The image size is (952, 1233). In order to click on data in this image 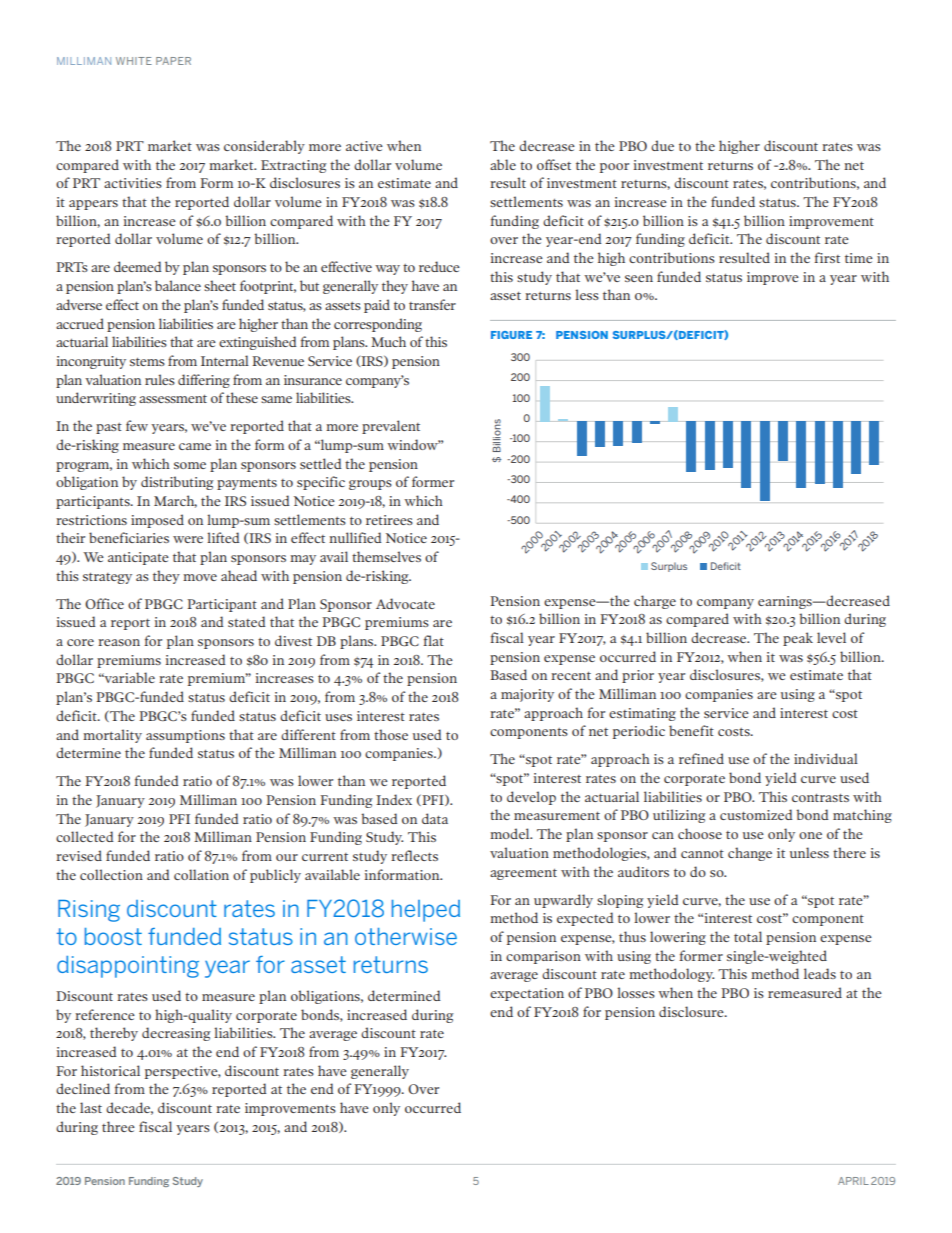, I will do `click(435, 818)`.
